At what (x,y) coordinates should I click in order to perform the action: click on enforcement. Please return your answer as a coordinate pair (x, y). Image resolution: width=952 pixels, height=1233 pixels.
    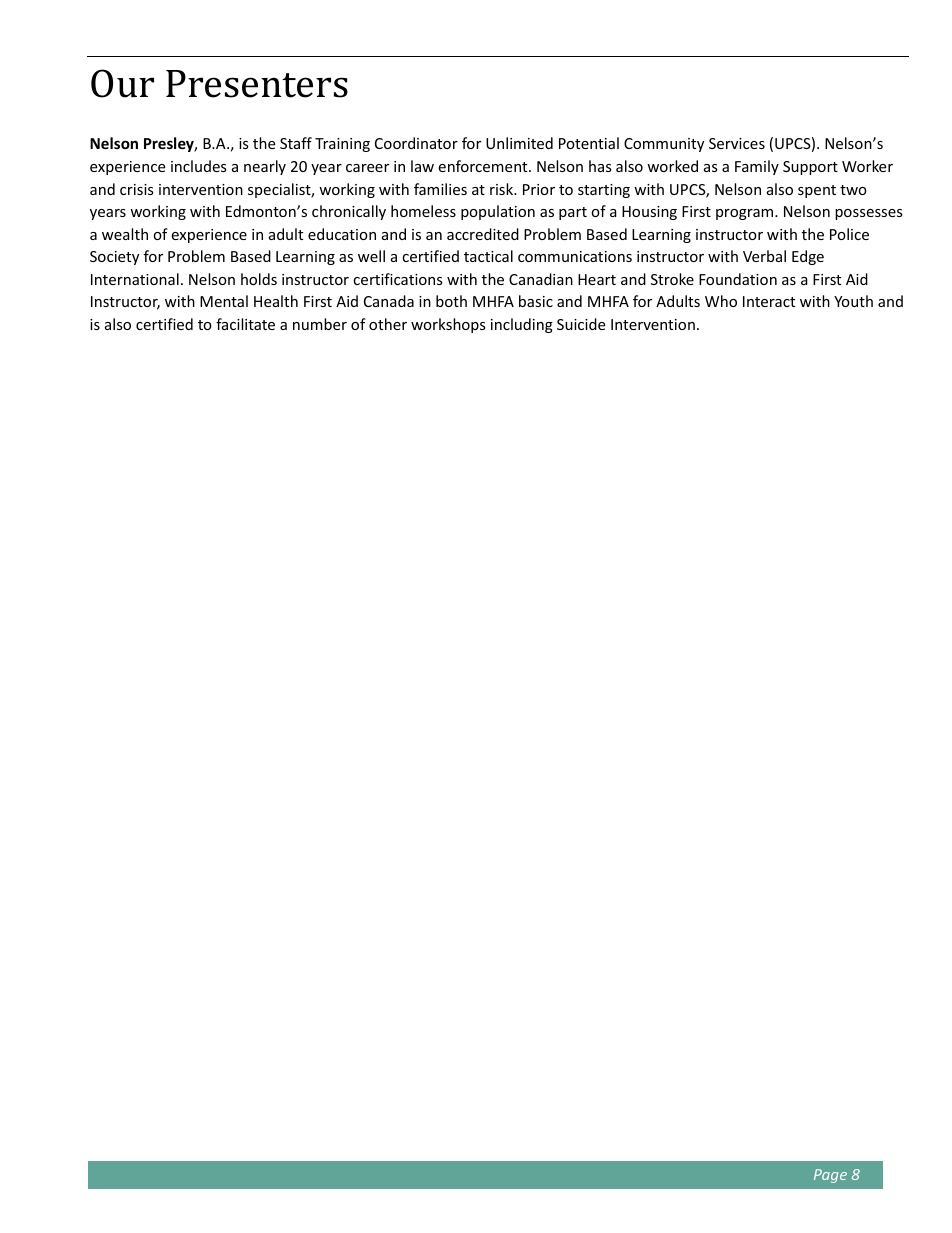
    Looking at the image, I should click on (484, 166).
